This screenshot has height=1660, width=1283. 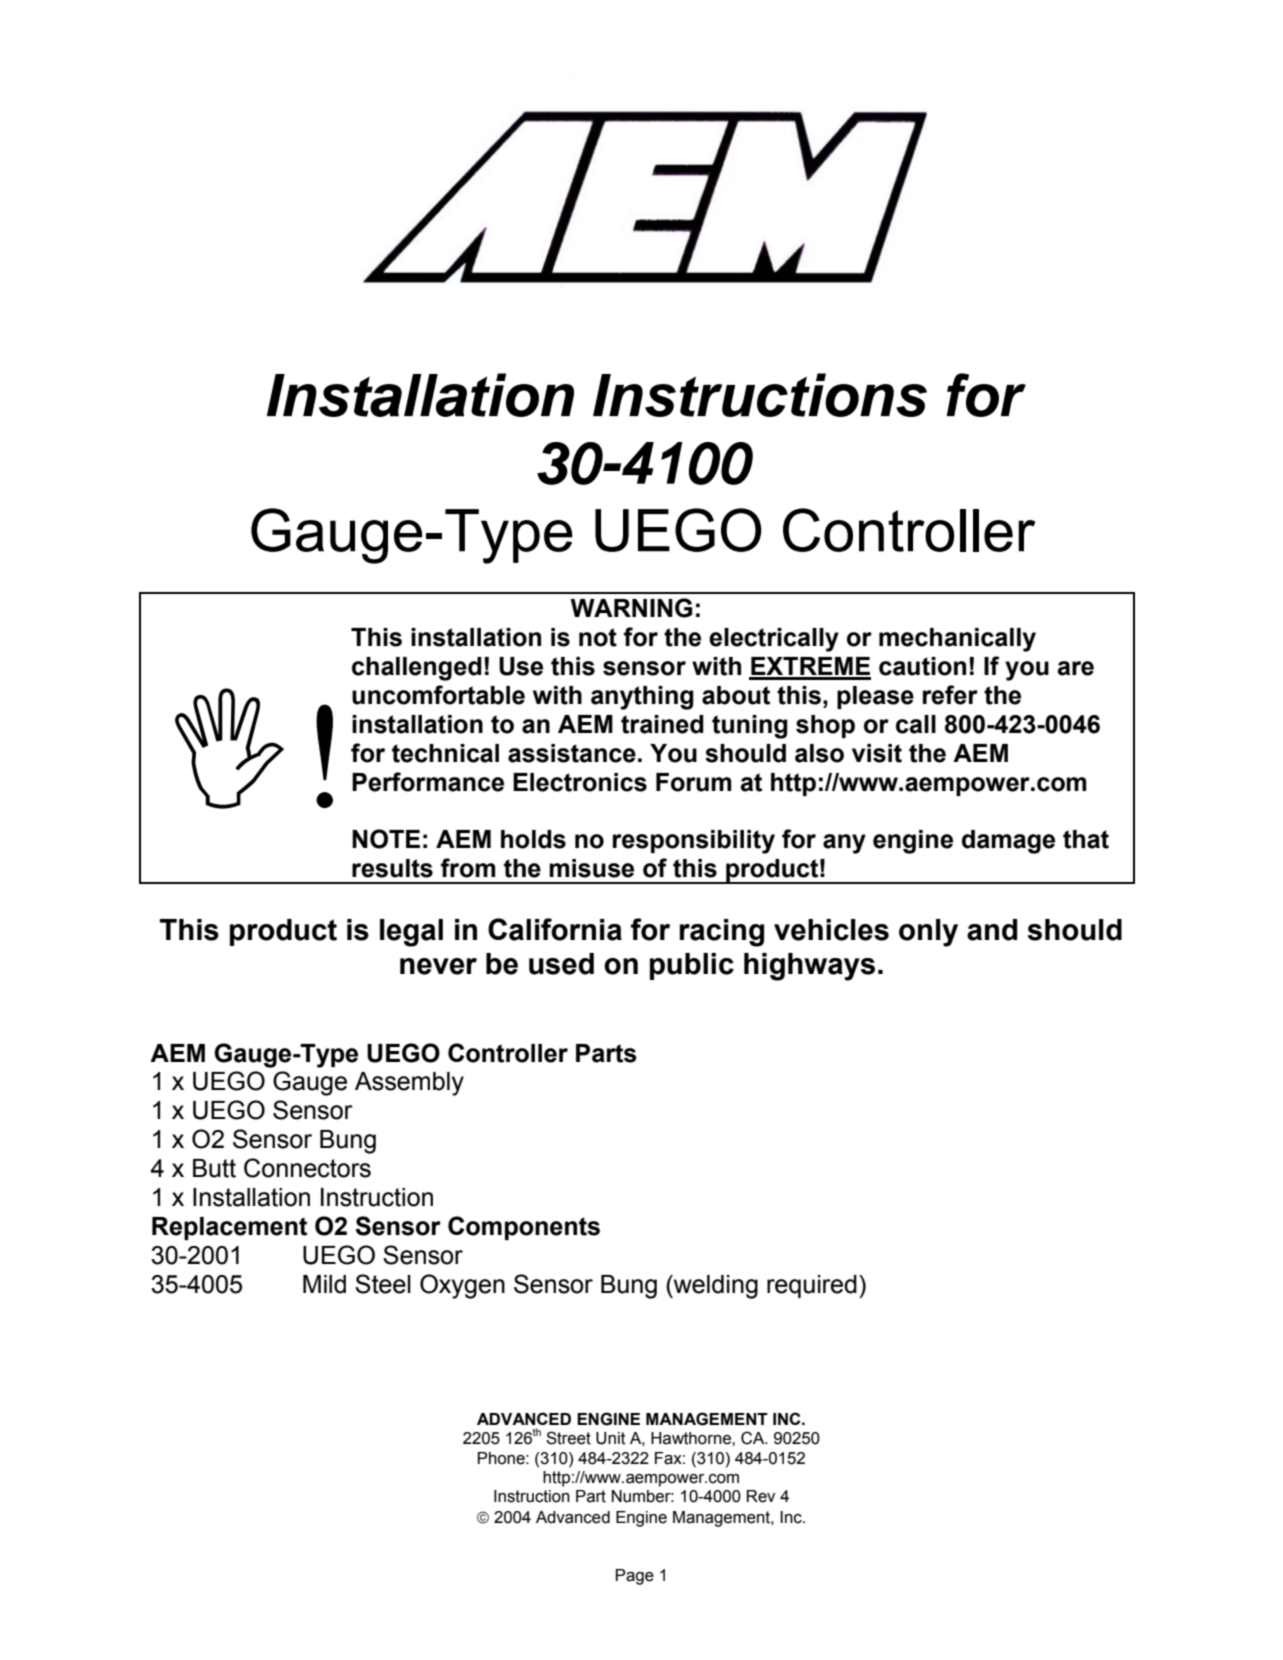 I want to click on WARNING, so click(x=631, y=608).
